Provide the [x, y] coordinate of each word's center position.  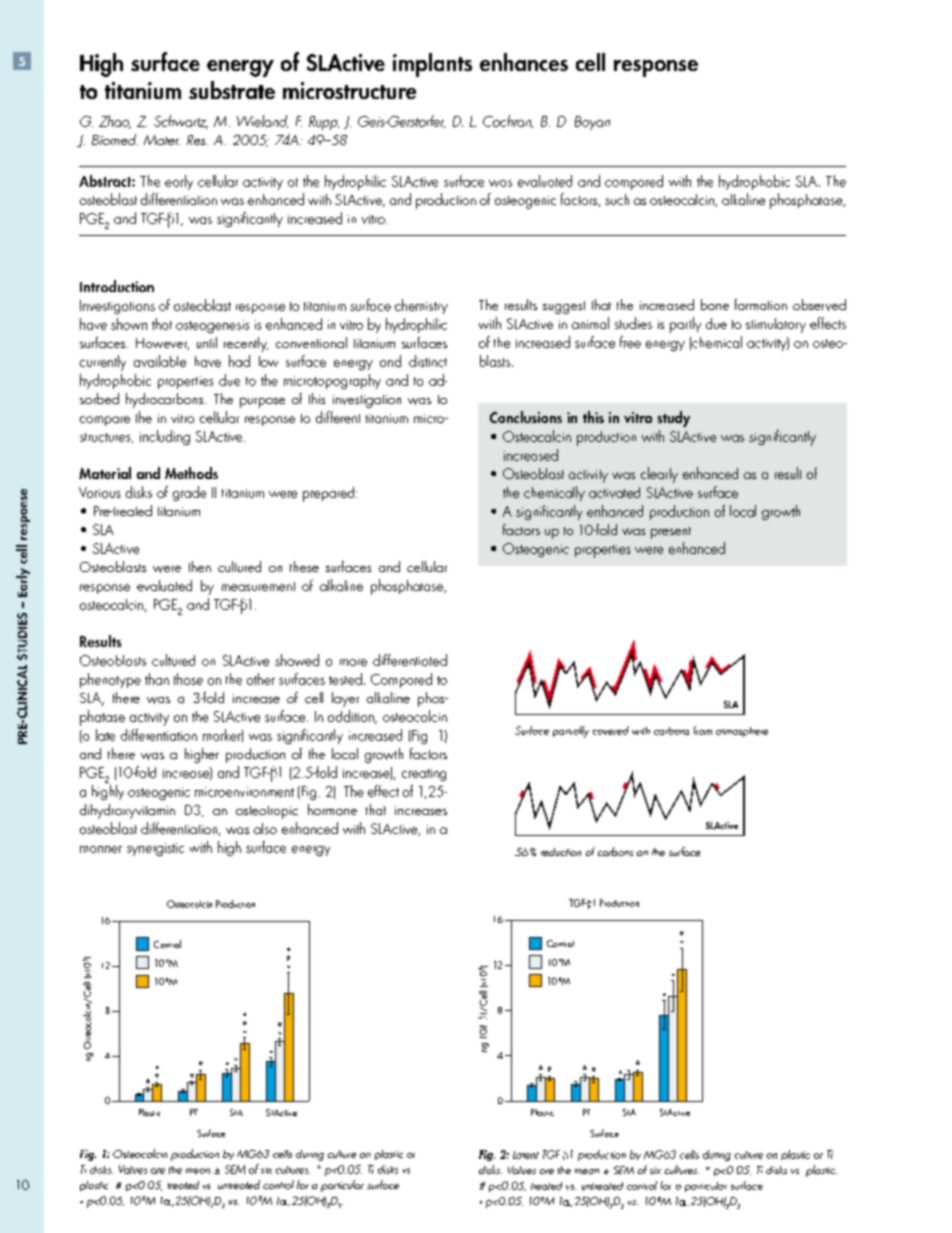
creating [424, 775]
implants [432, 65]
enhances [524, 62]
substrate [232, 90]
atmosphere [742, 732]
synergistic [155, 849]
